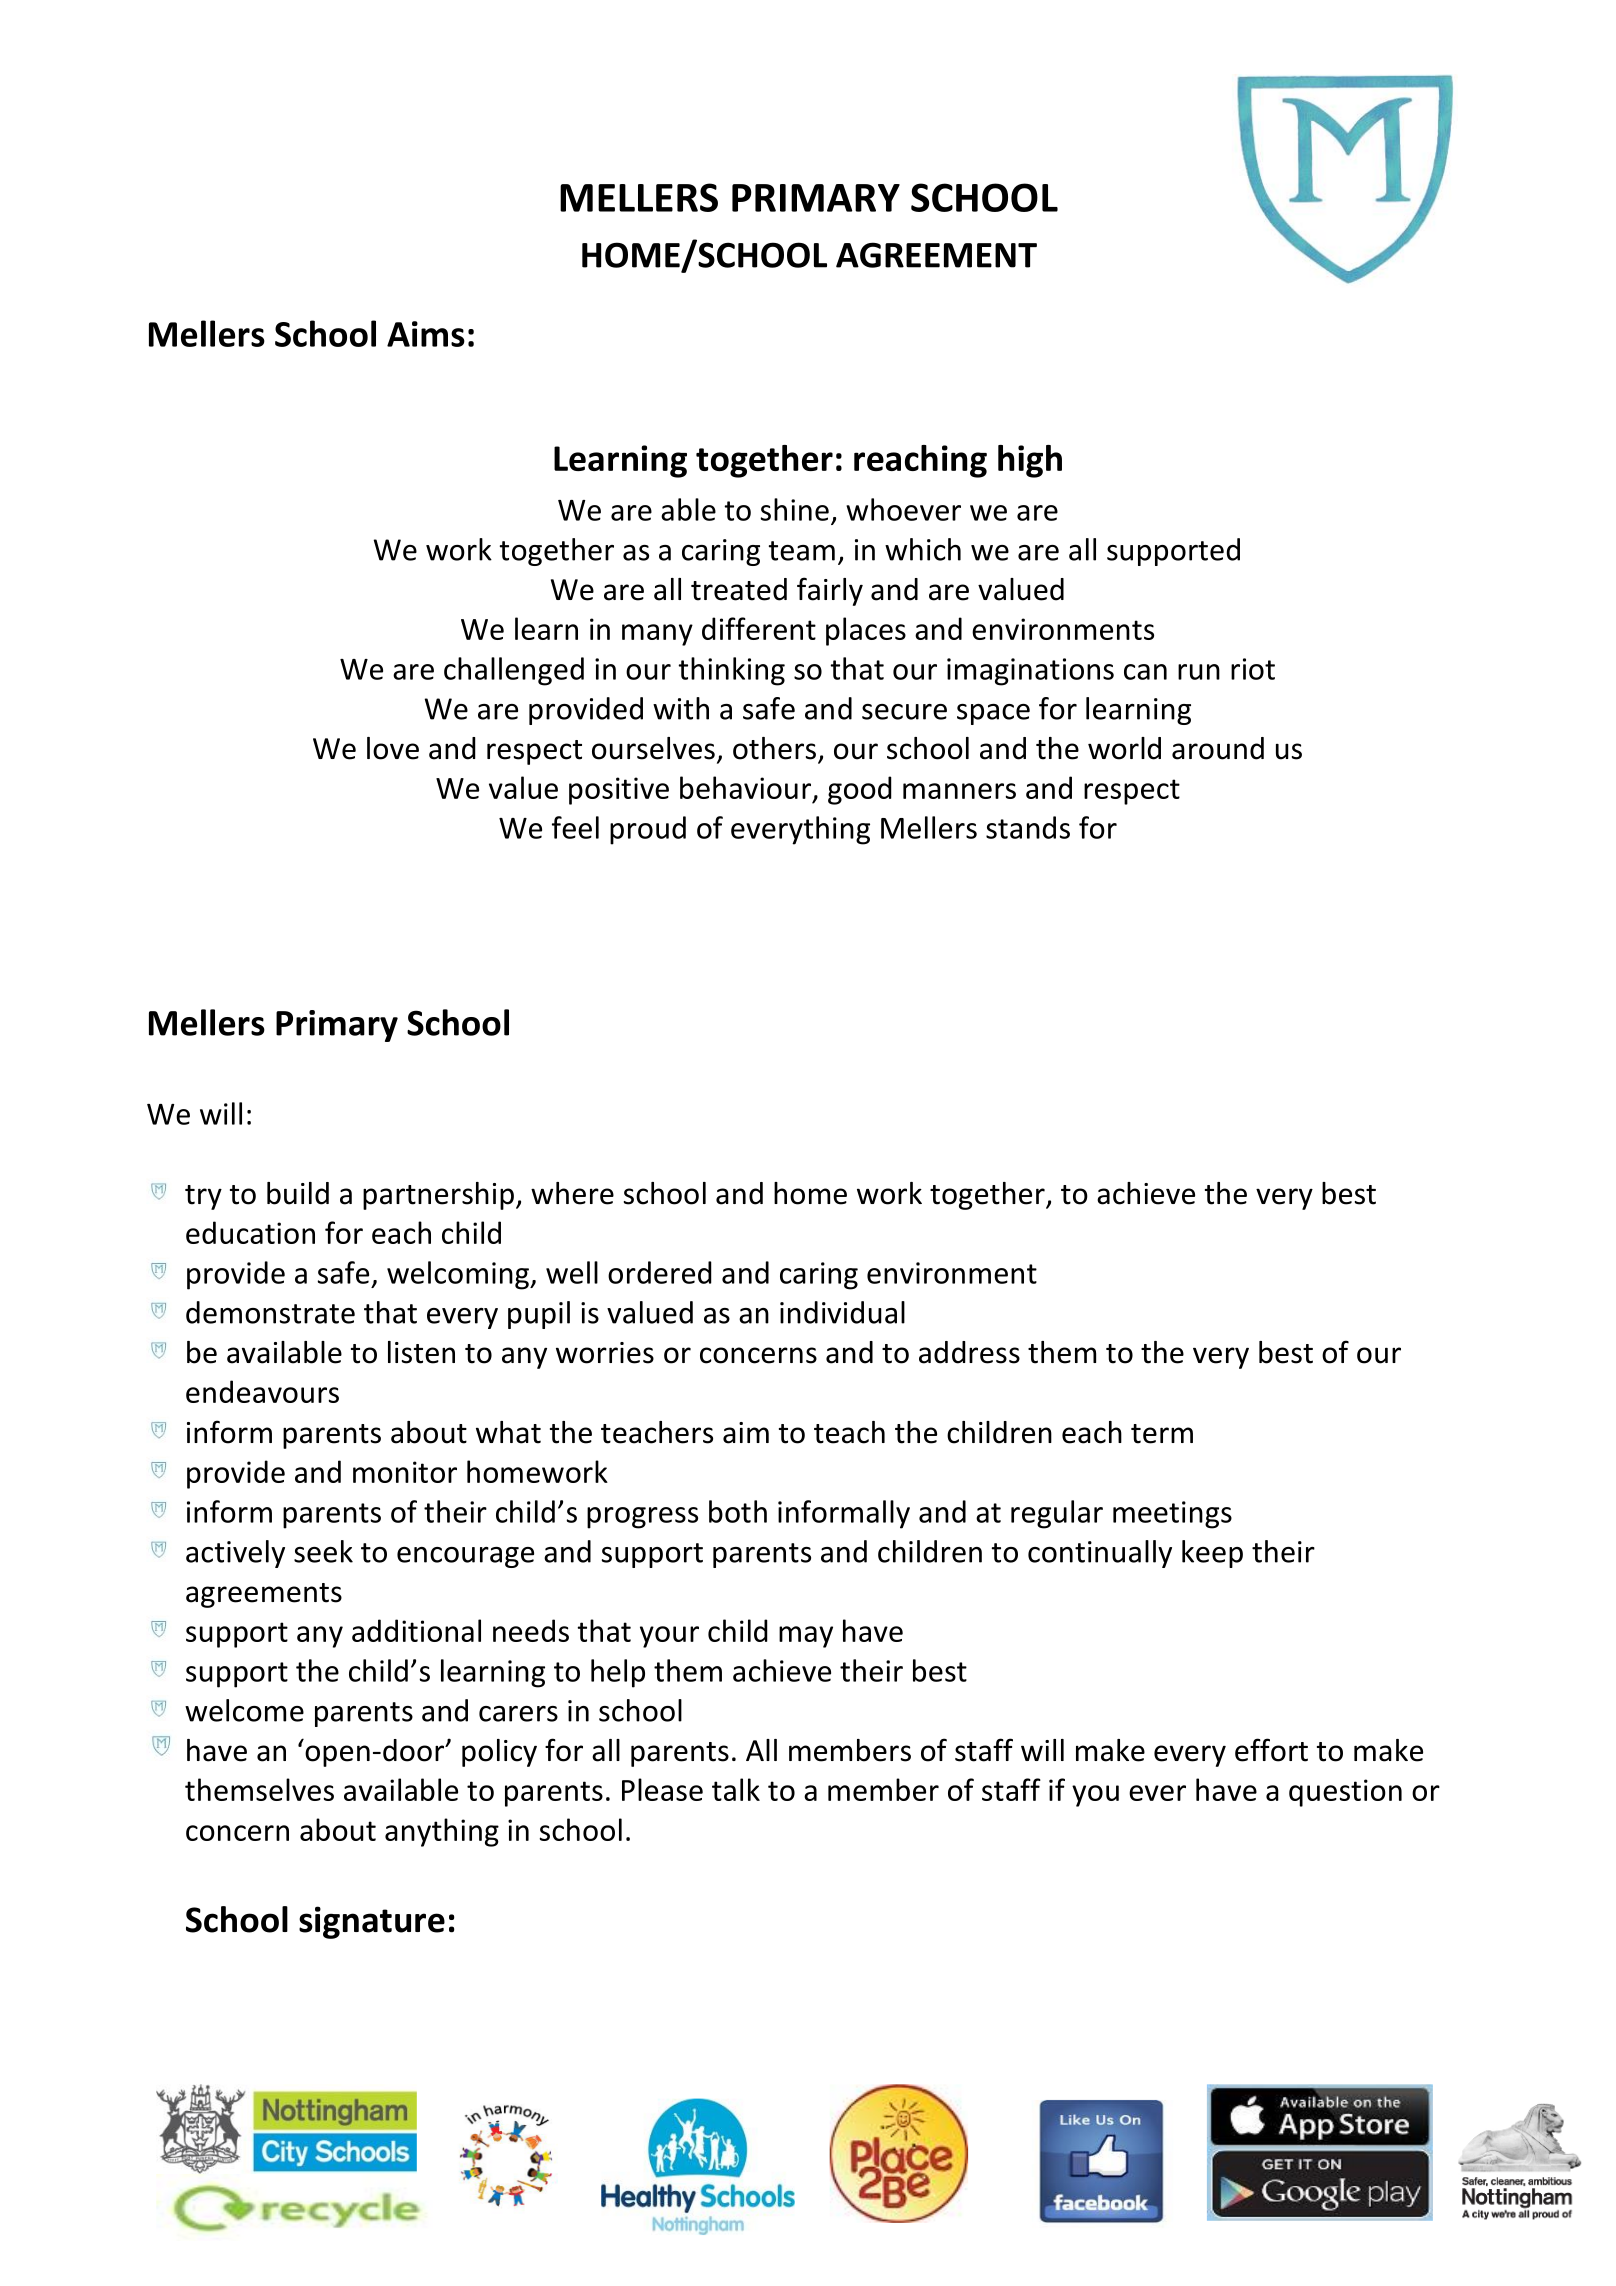 The width and height of the screenshot is (1616, 2286). Describe the element at coordinates (572, 1193) in the screenshot. I see `where` at that location.
